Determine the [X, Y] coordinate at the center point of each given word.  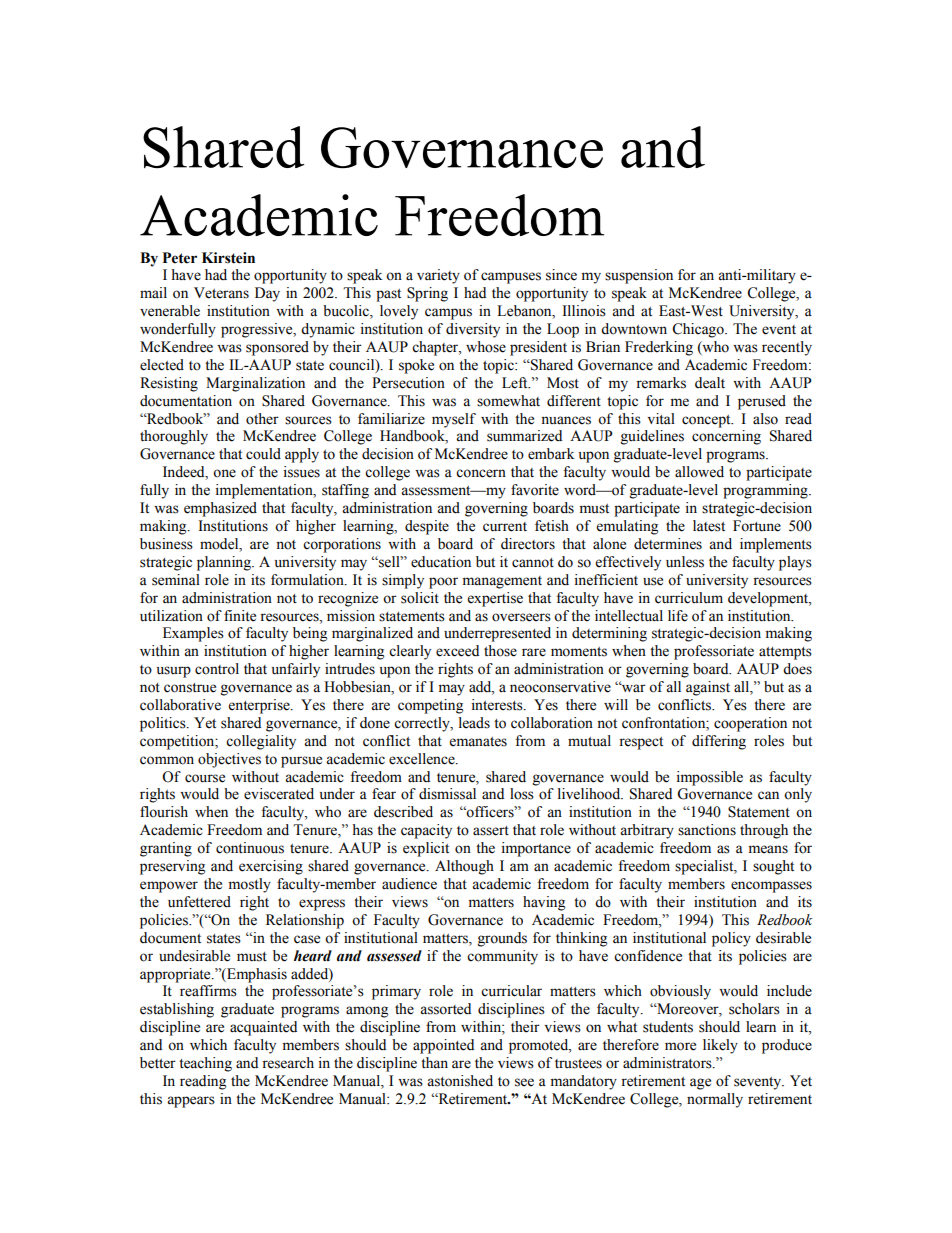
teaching [205, 1064]
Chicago [699, 330]
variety [438, 276]
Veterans [221, 293]
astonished [460, 1081]
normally [715, 1100]
